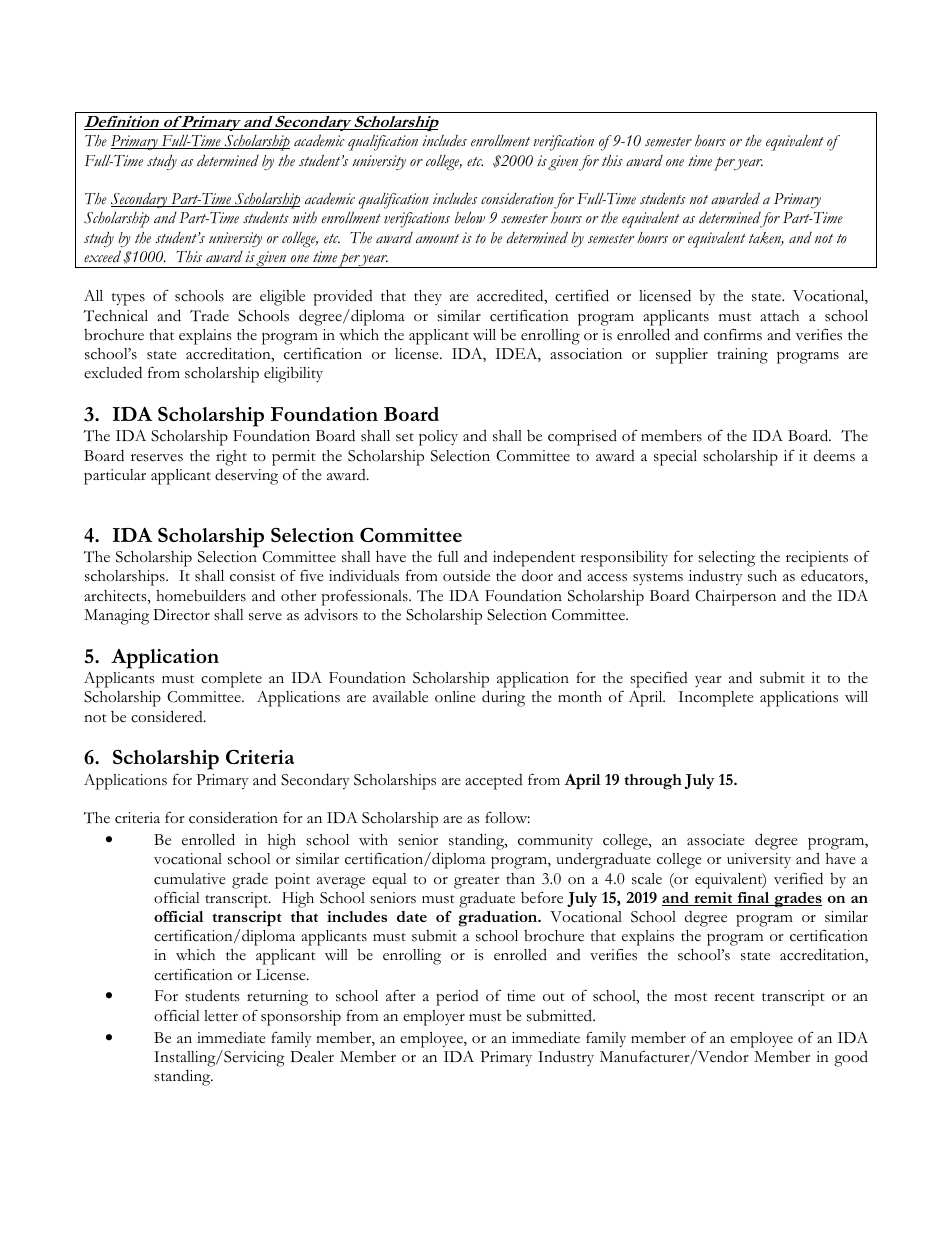  Describe the element at coordinates (779, 316) in the page. I see `attach` at that location.
